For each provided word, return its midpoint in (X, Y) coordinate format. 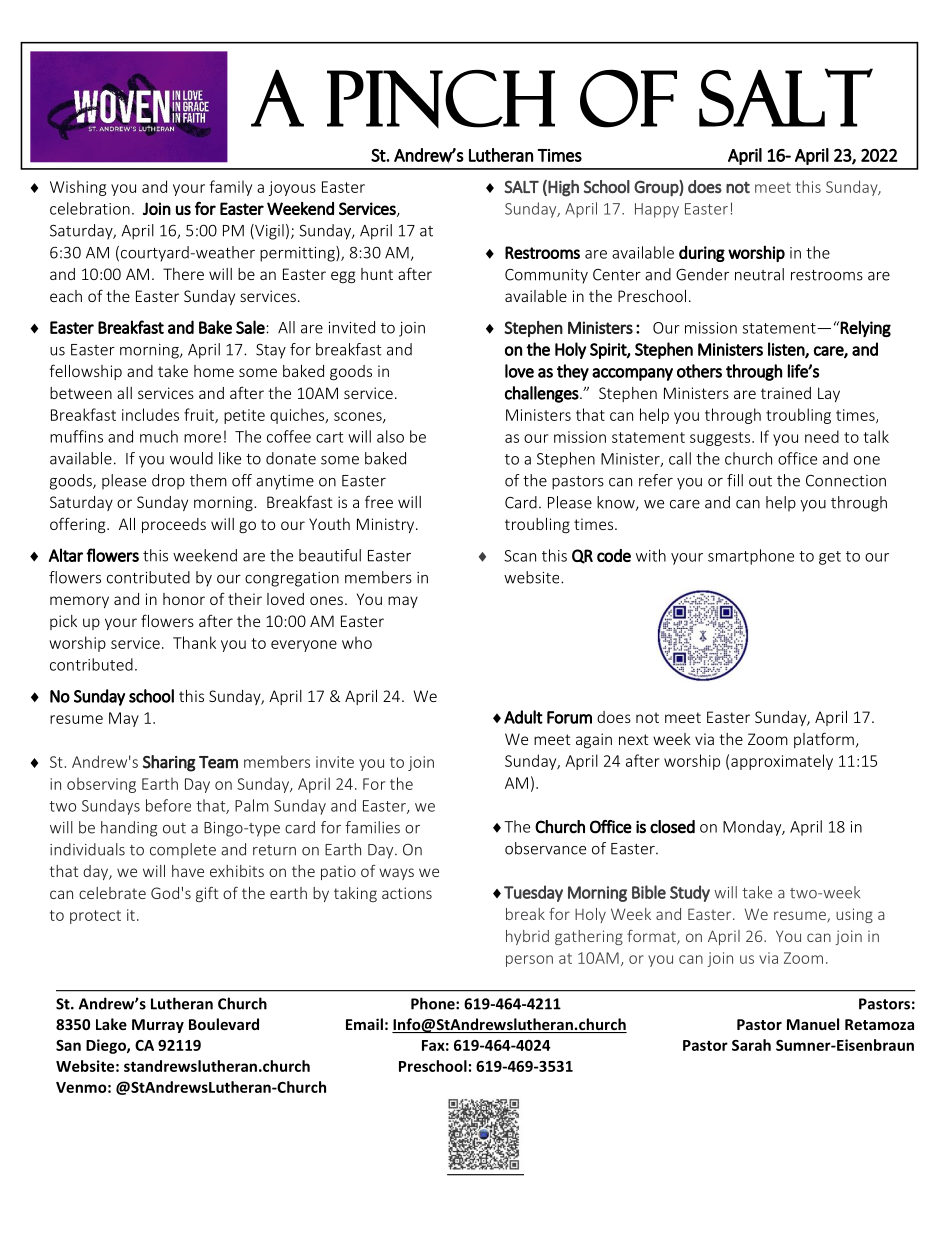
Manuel (813, 1024)
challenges (542, 394)
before (168, 805)
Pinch (441, 99)
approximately (782, 762)
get (830, 558)
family (231, 188)
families (372, 827)
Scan (520, 556)
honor (184, 599)
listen (787, 350)
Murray (158, 1026)
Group (657, 188)
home (214, 371)
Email (364, 1024)
